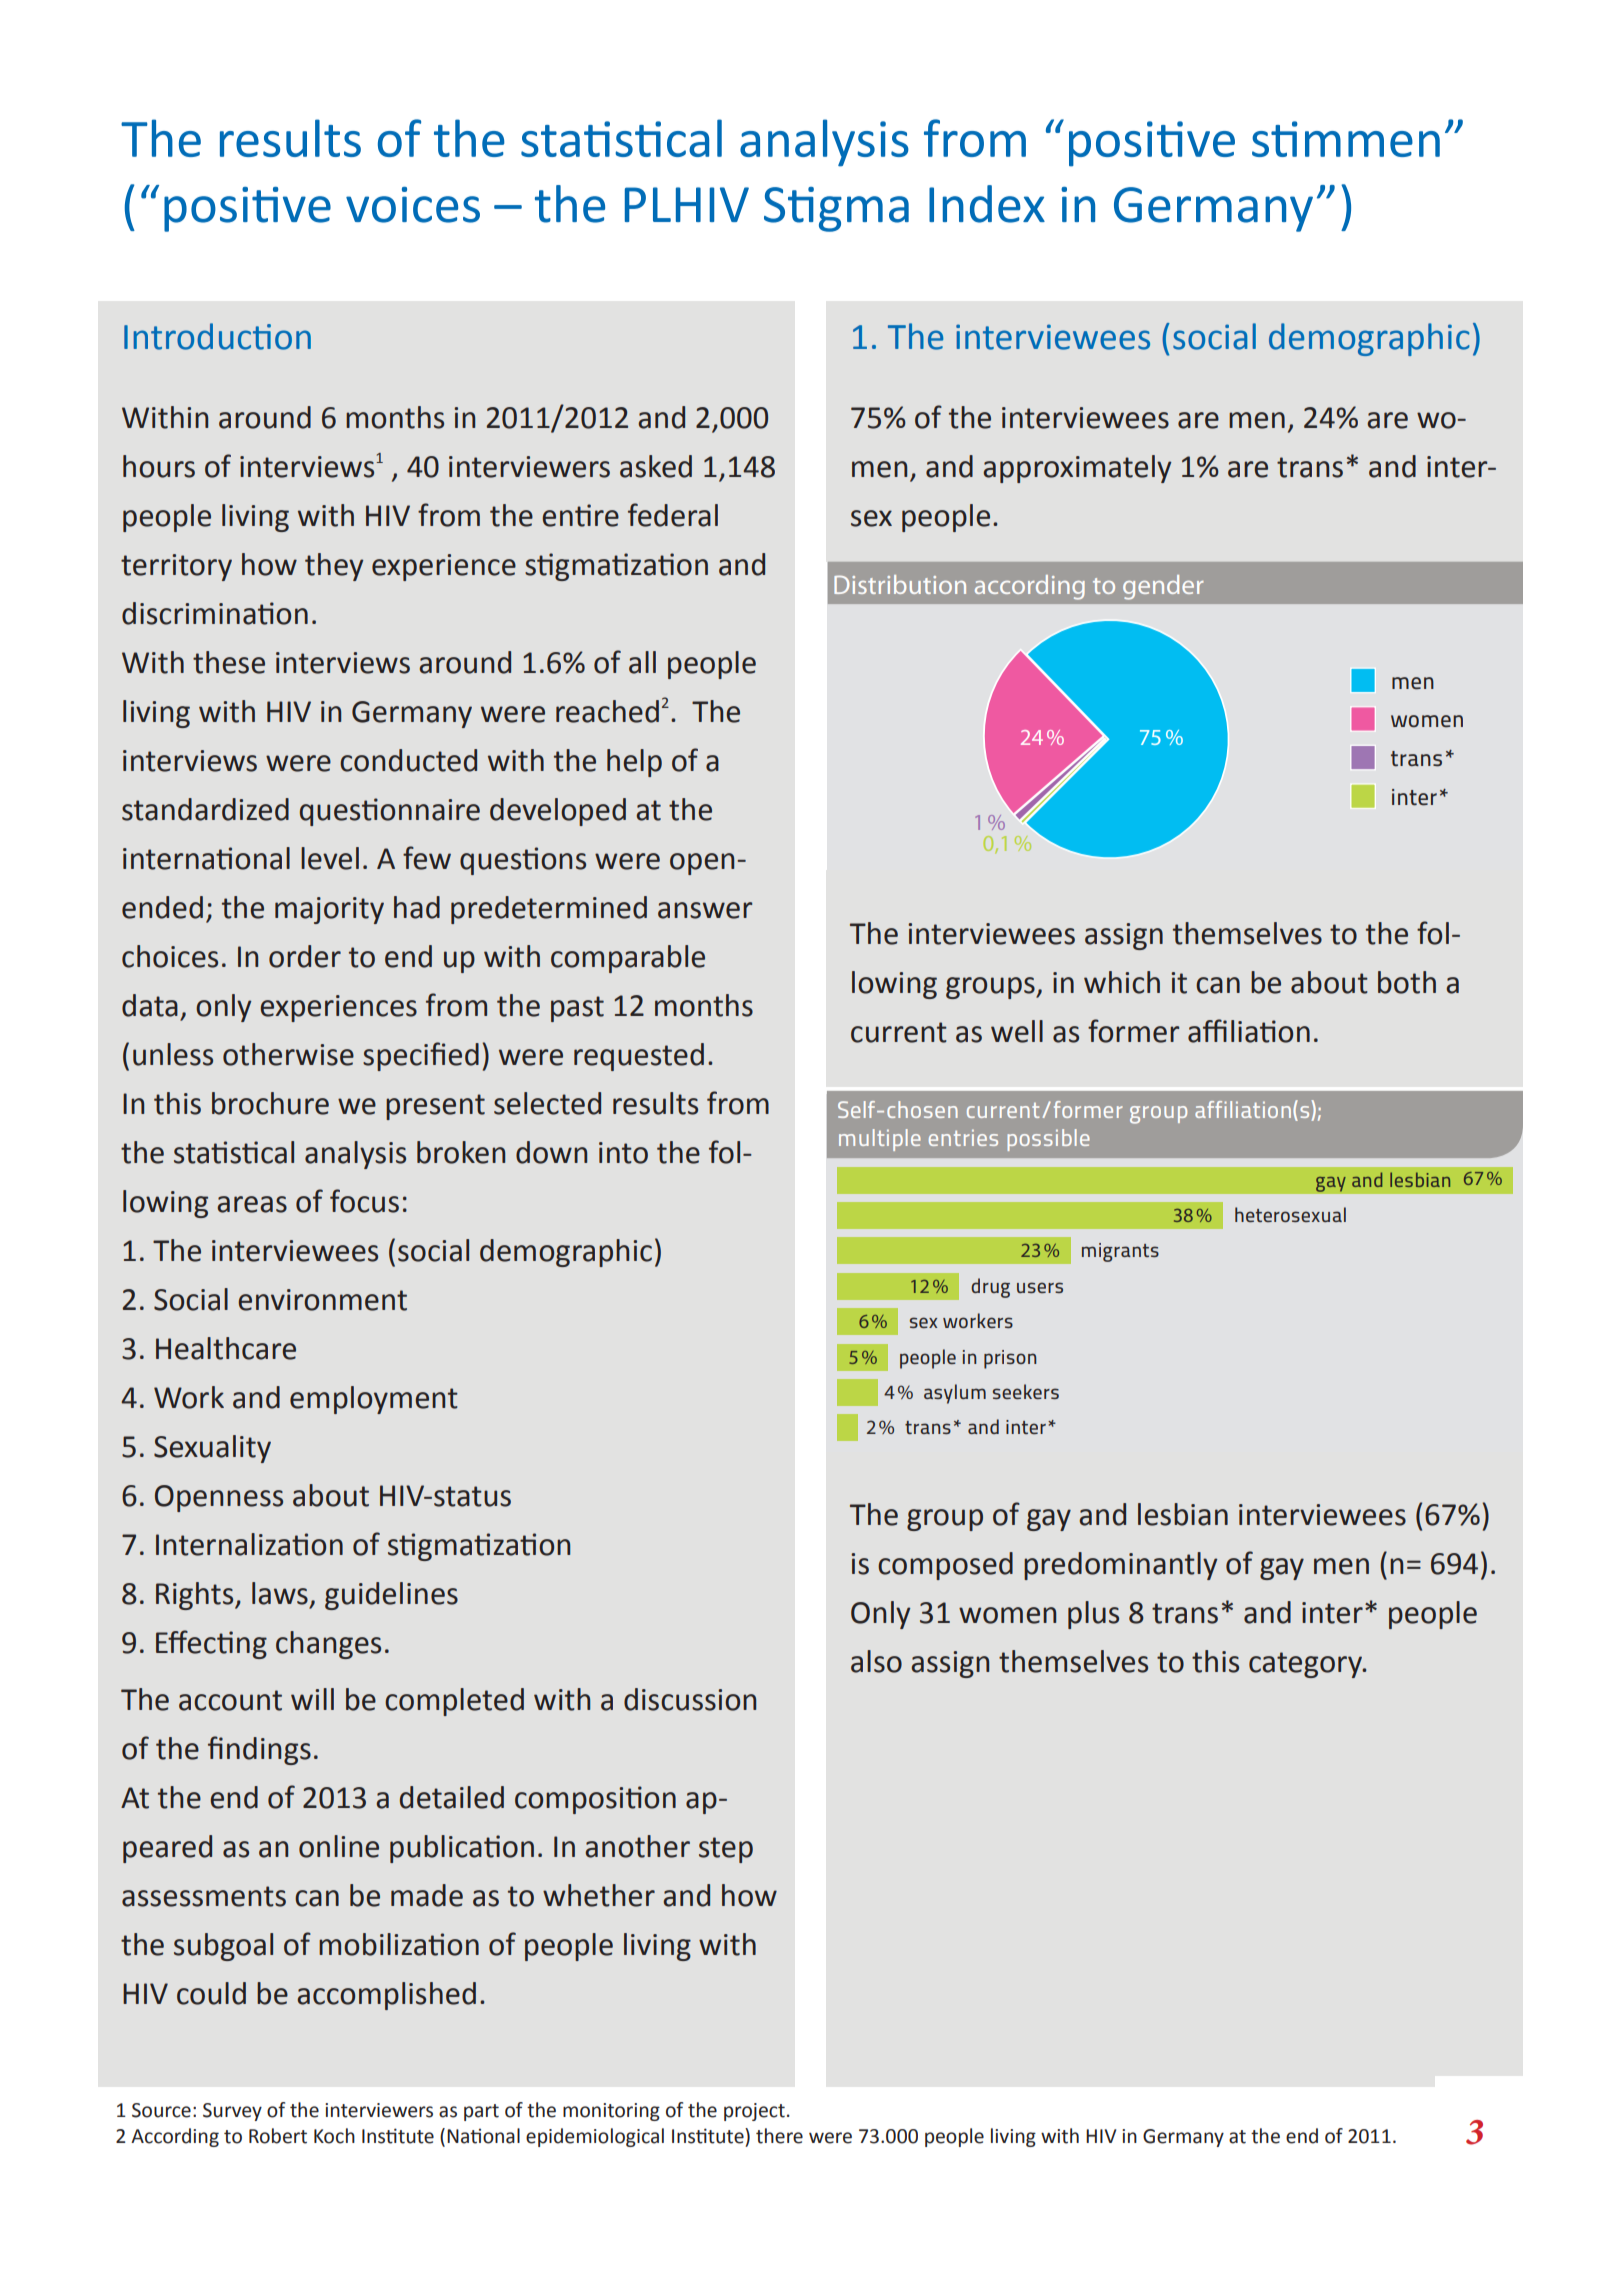 This document has width=1621, height=2293. What do you see at coordinates (642, 662) in the document?
I see `all` at bounding box center [642, 662].
